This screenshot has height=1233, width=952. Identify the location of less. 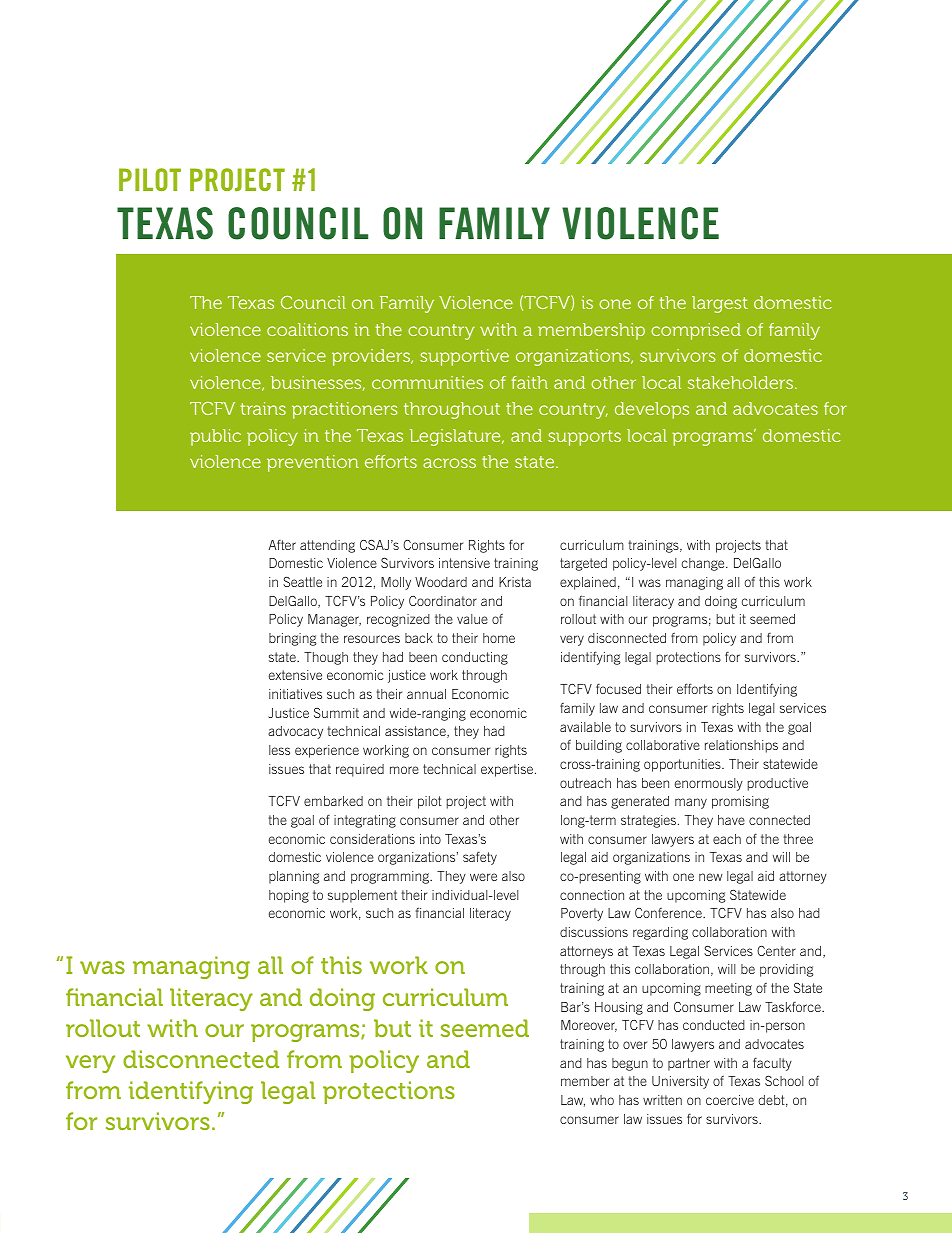
(279, 750).
